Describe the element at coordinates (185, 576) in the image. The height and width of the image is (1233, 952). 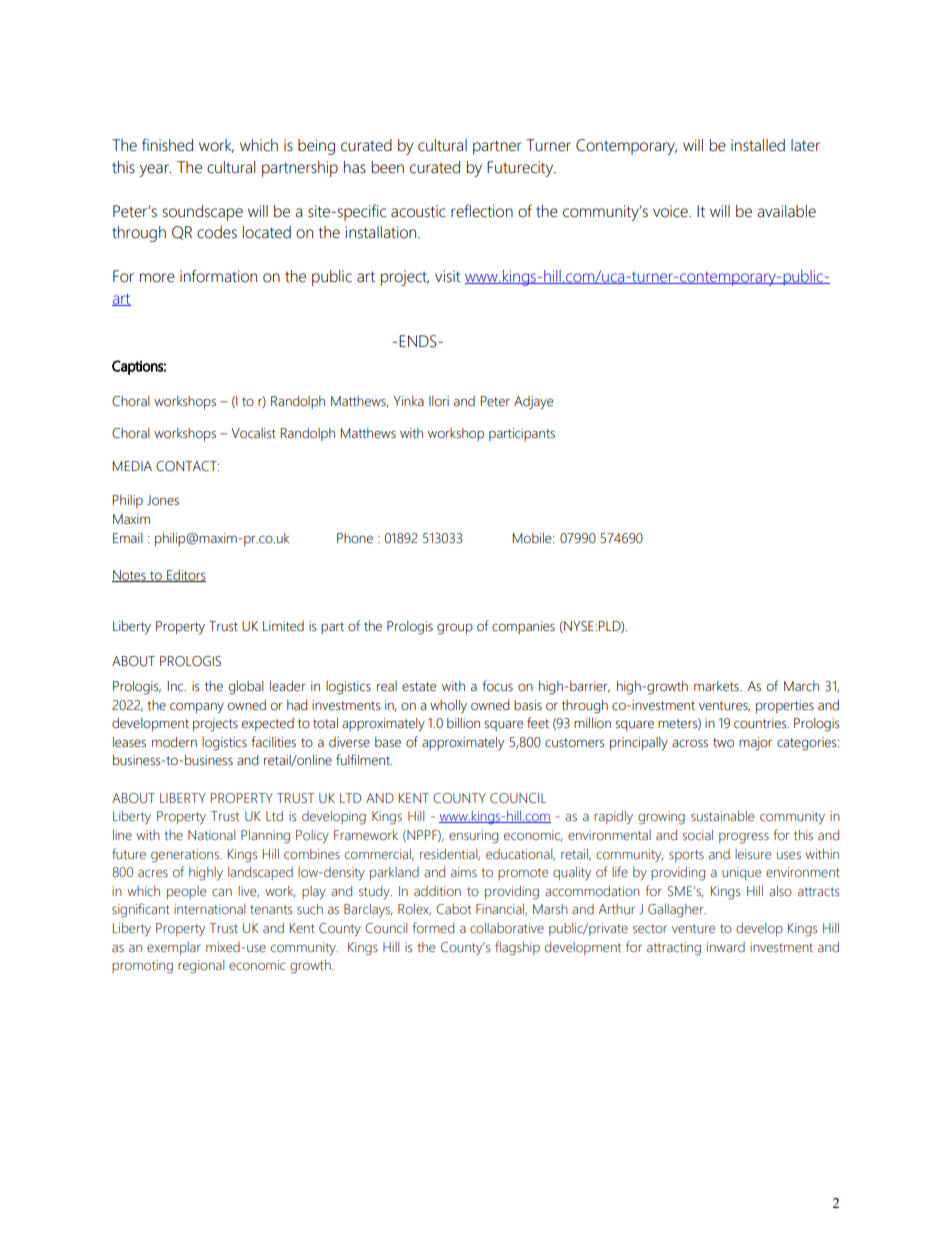
I see `Editors` at that location.
